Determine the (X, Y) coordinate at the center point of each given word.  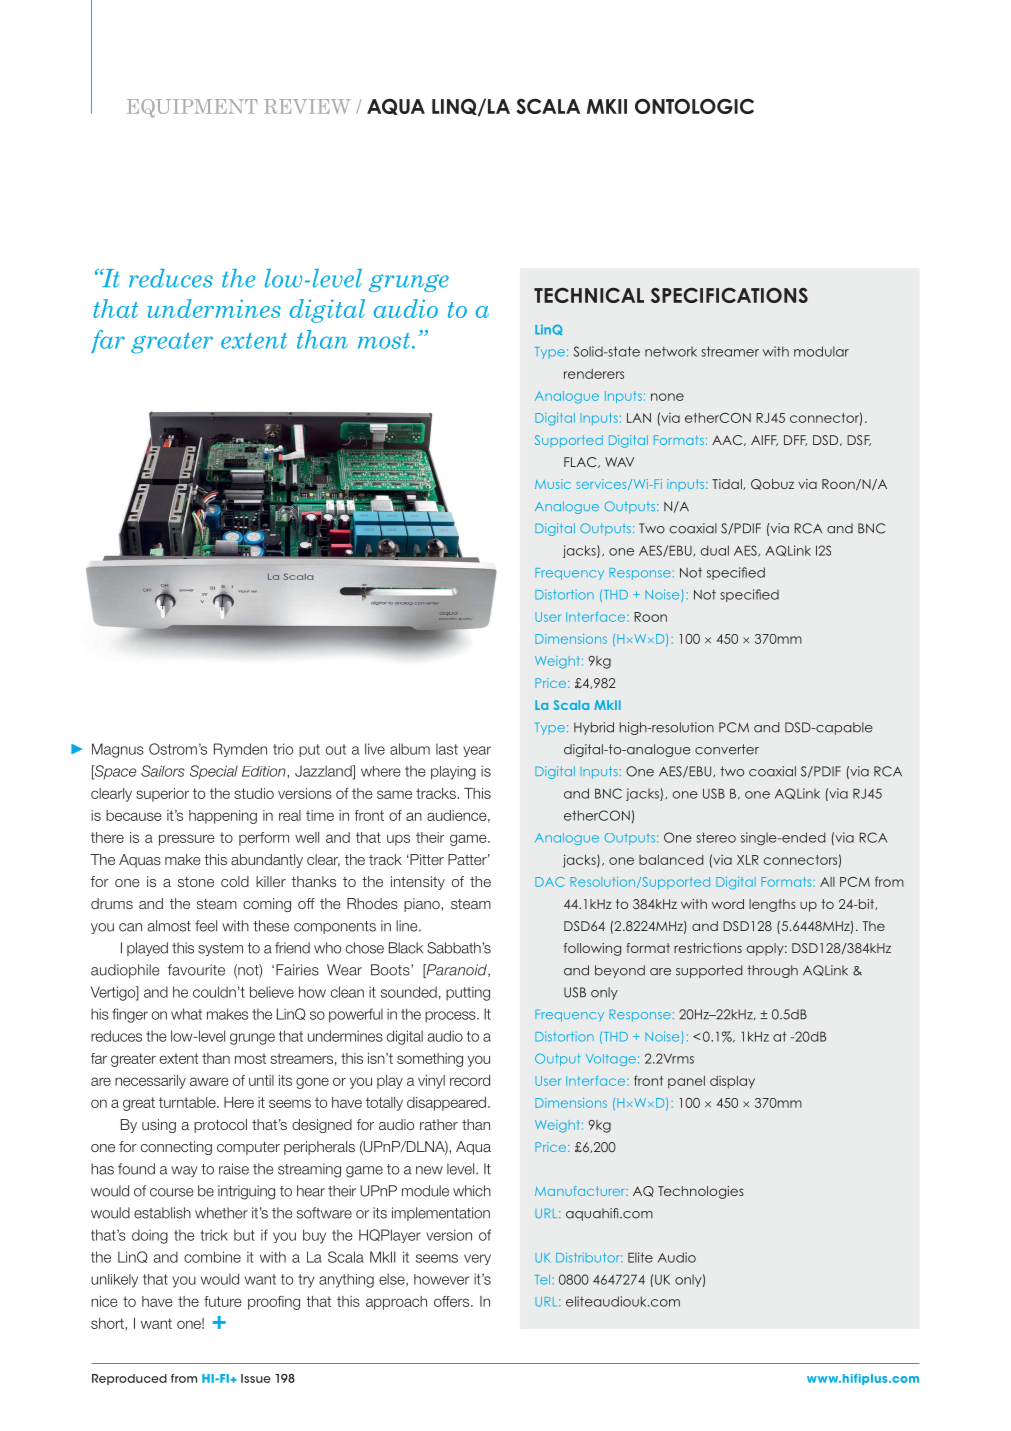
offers (453, 1301)
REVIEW (307, 106)
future (223, 1301)
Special (214, 772)
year (477, 751)
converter (727, 749)
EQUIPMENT (192, 108)
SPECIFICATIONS (729, 295)
